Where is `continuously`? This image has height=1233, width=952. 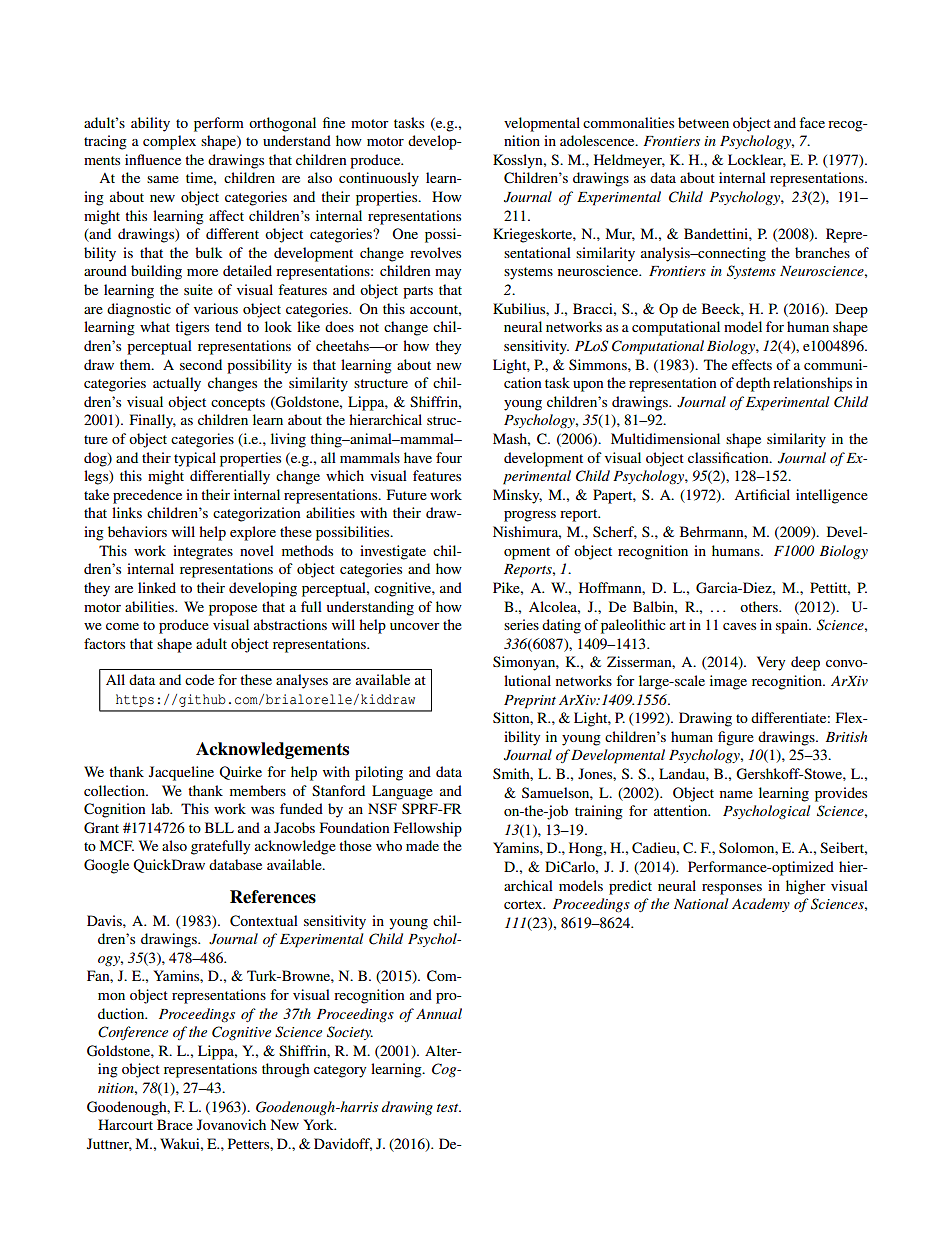
continuously is located at coordinates (379, 179).
